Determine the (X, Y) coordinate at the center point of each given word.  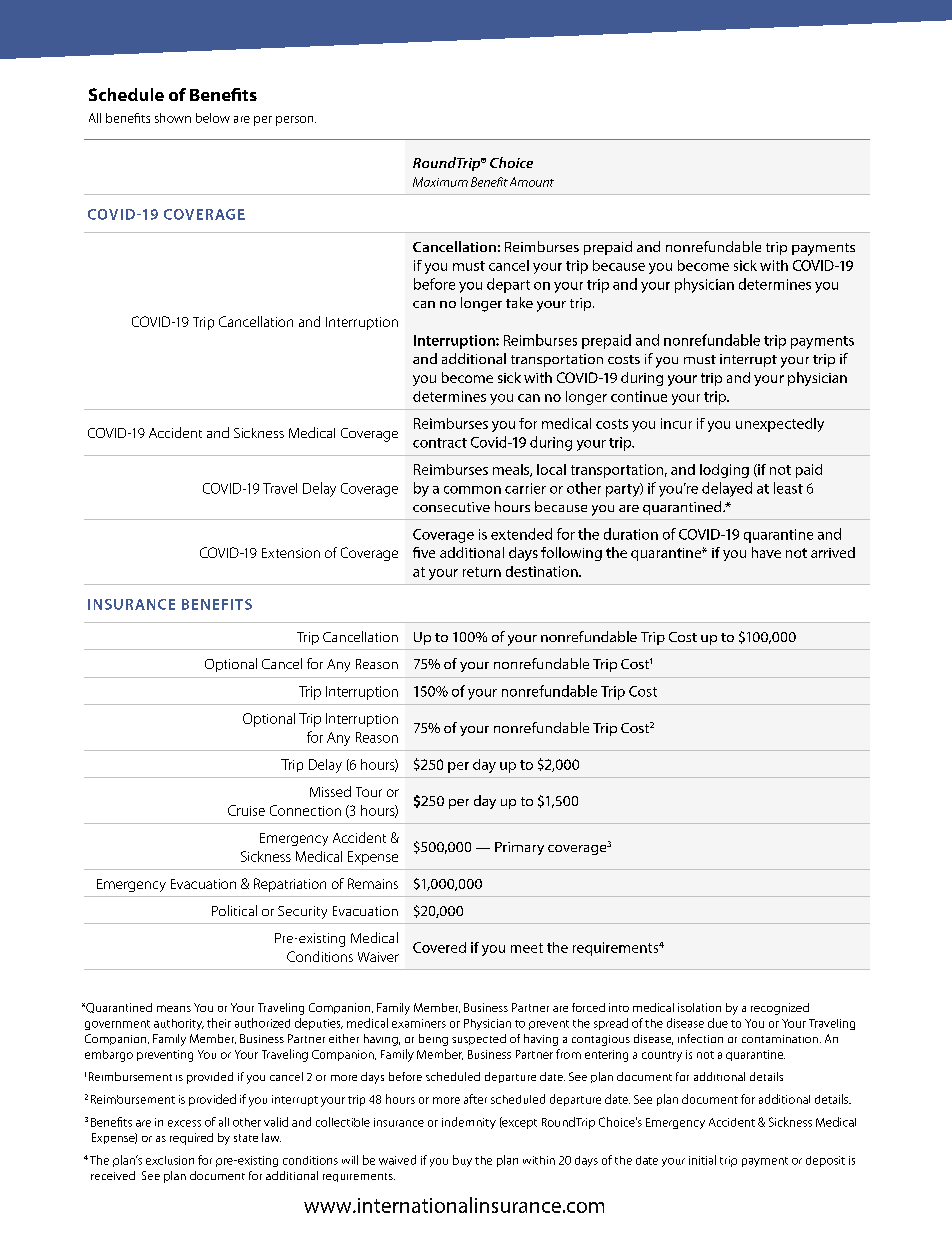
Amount (532, 182)
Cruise (246, 810)
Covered (439, 947)
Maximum (440, 182)
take (519, 302)
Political (234, 910)
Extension (291, 553)
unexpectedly (780, 425)
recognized (780, 1009)
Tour (369, 792)
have (766, 552)
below (213, 118)
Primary (519, 848)
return (482, 572)
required (191, 1139)
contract (440, 443)
